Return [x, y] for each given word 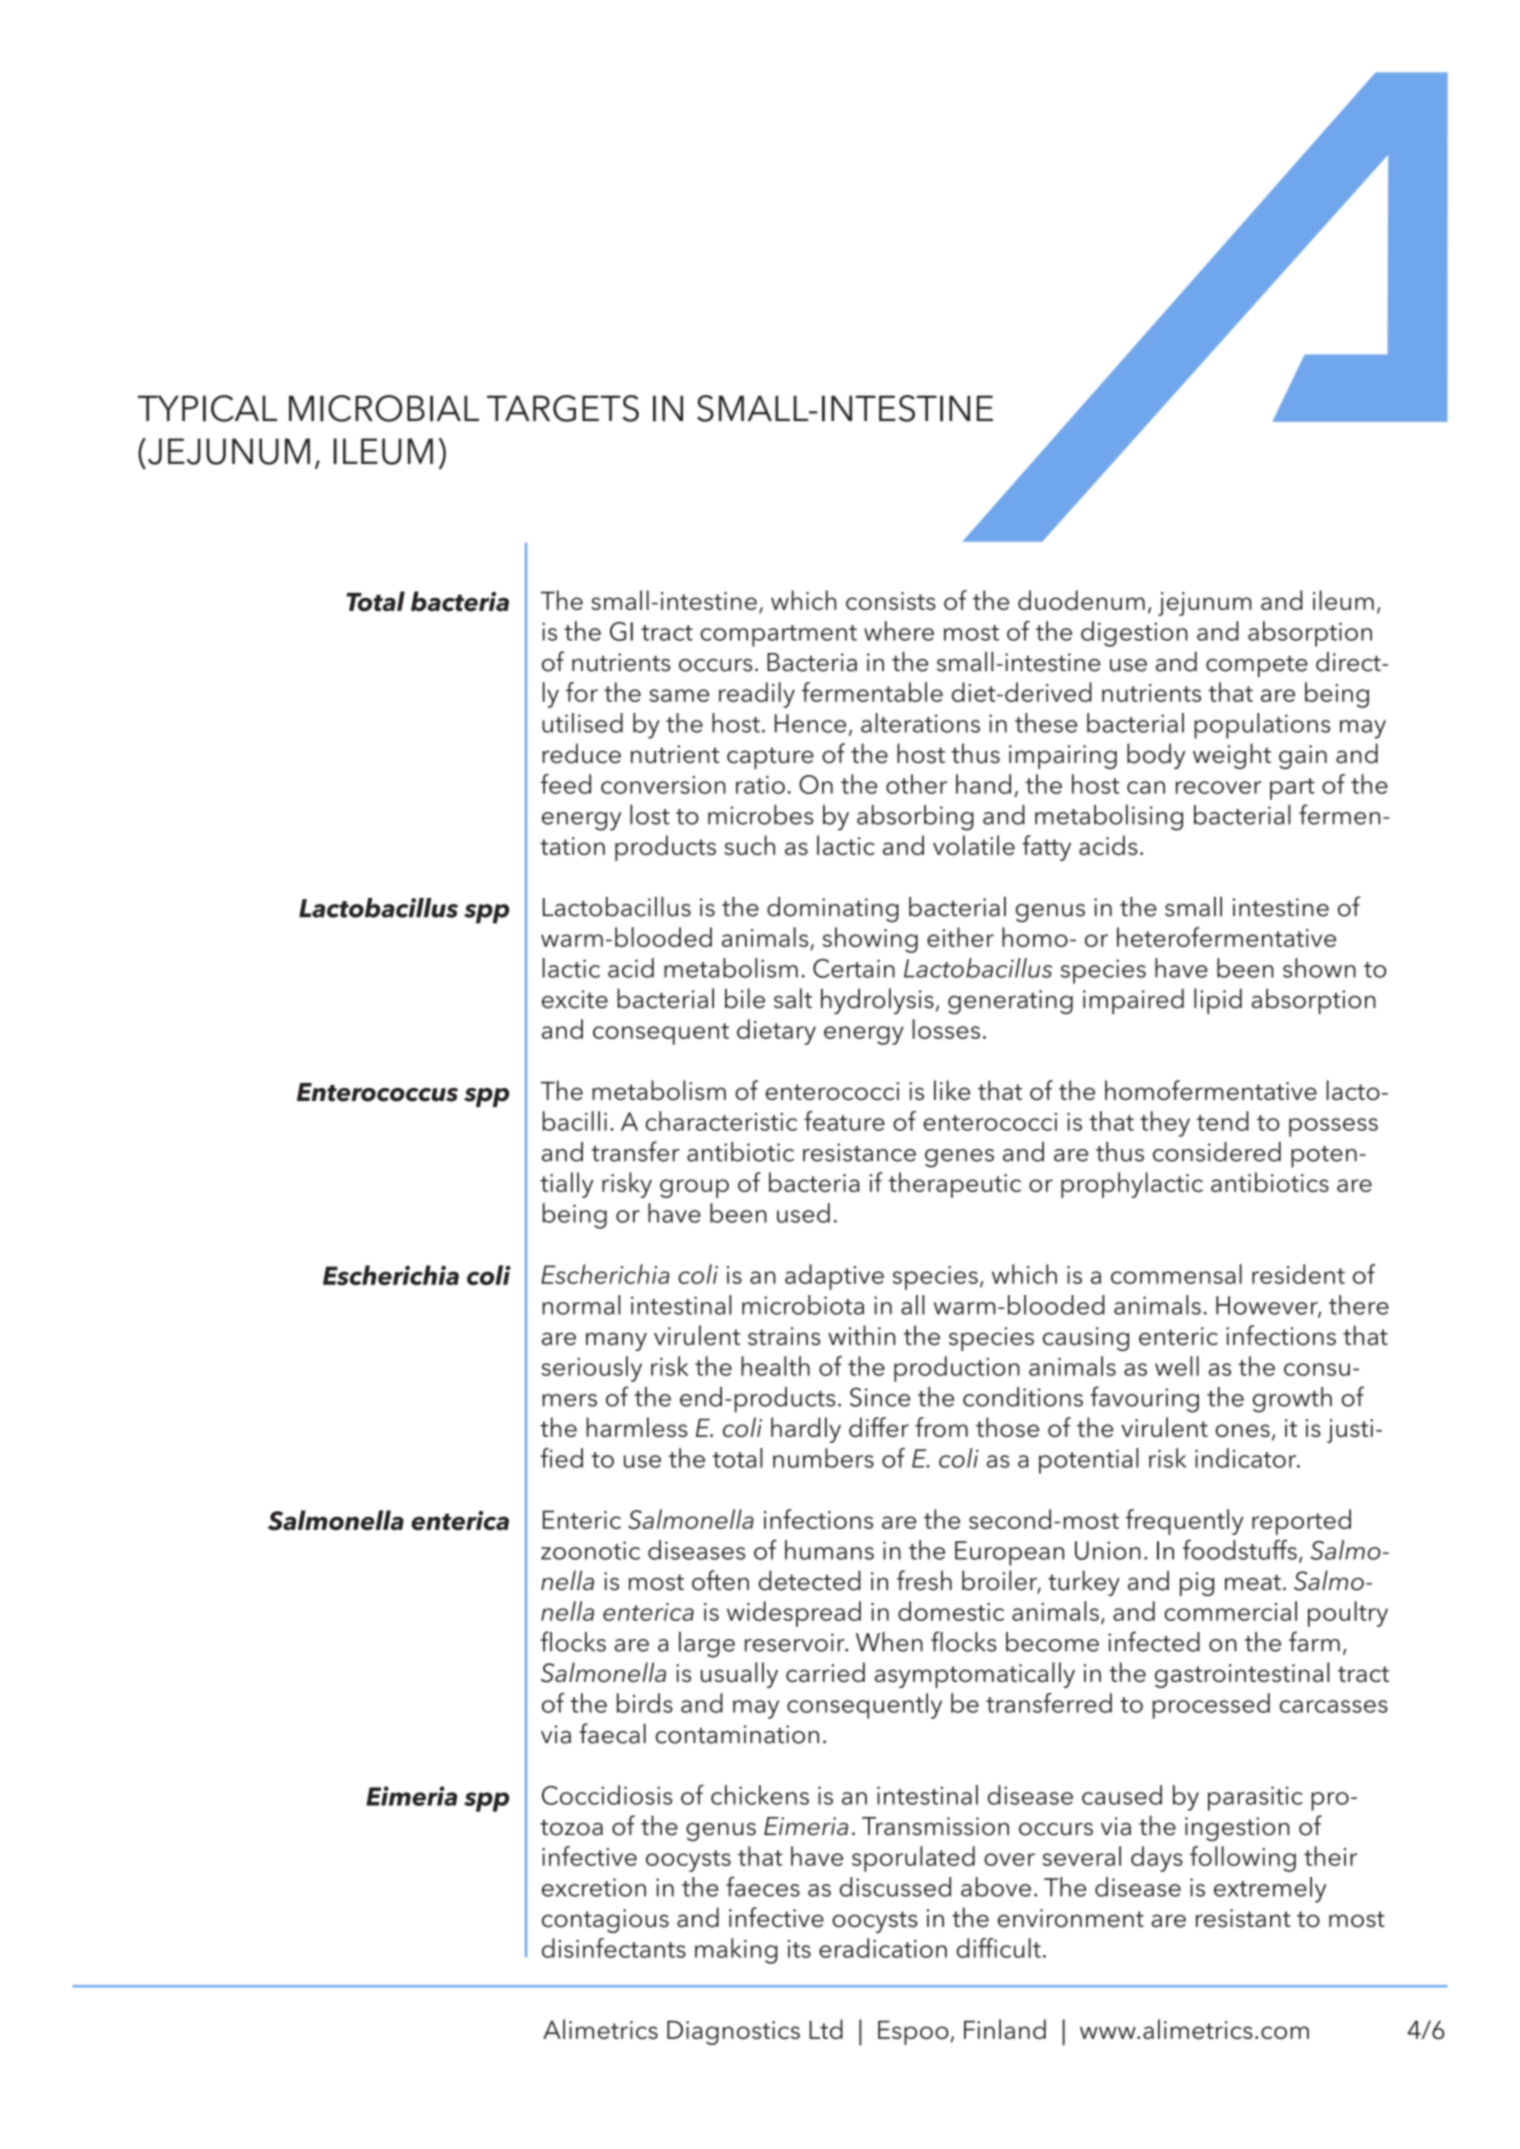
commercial [1230, 1611]
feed [565, 784]
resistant [1243, 1918]
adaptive [834, 1277]
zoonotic [590, 1550]
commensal [1176, 1274]
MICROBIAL [384, 408]
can [1146, 787]
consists [891, 601]
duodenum [1081, 600]
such [750, 845]
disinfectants [614, 1948]
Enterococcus [377, 1092]
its [799, 1949]
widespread [794, 1614]
